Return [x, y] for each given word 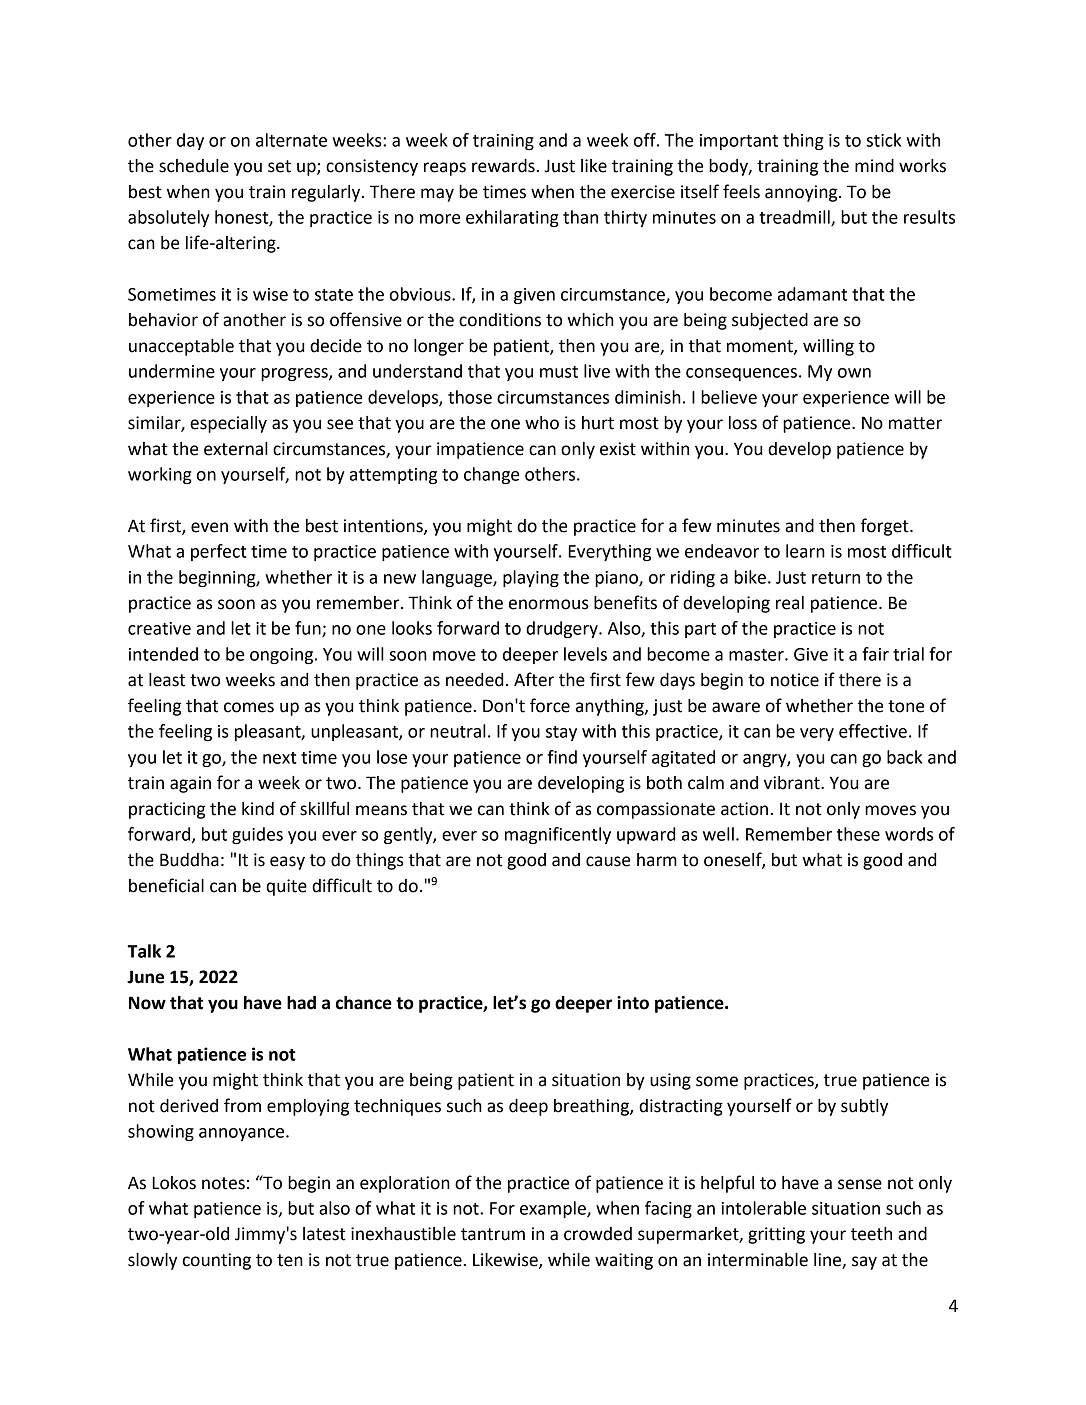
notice [795, 680]
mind [874, 166]
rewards [503, 166]
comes [249, 707]
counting [217, 1261]
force [550, 705]
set [279, 166]
